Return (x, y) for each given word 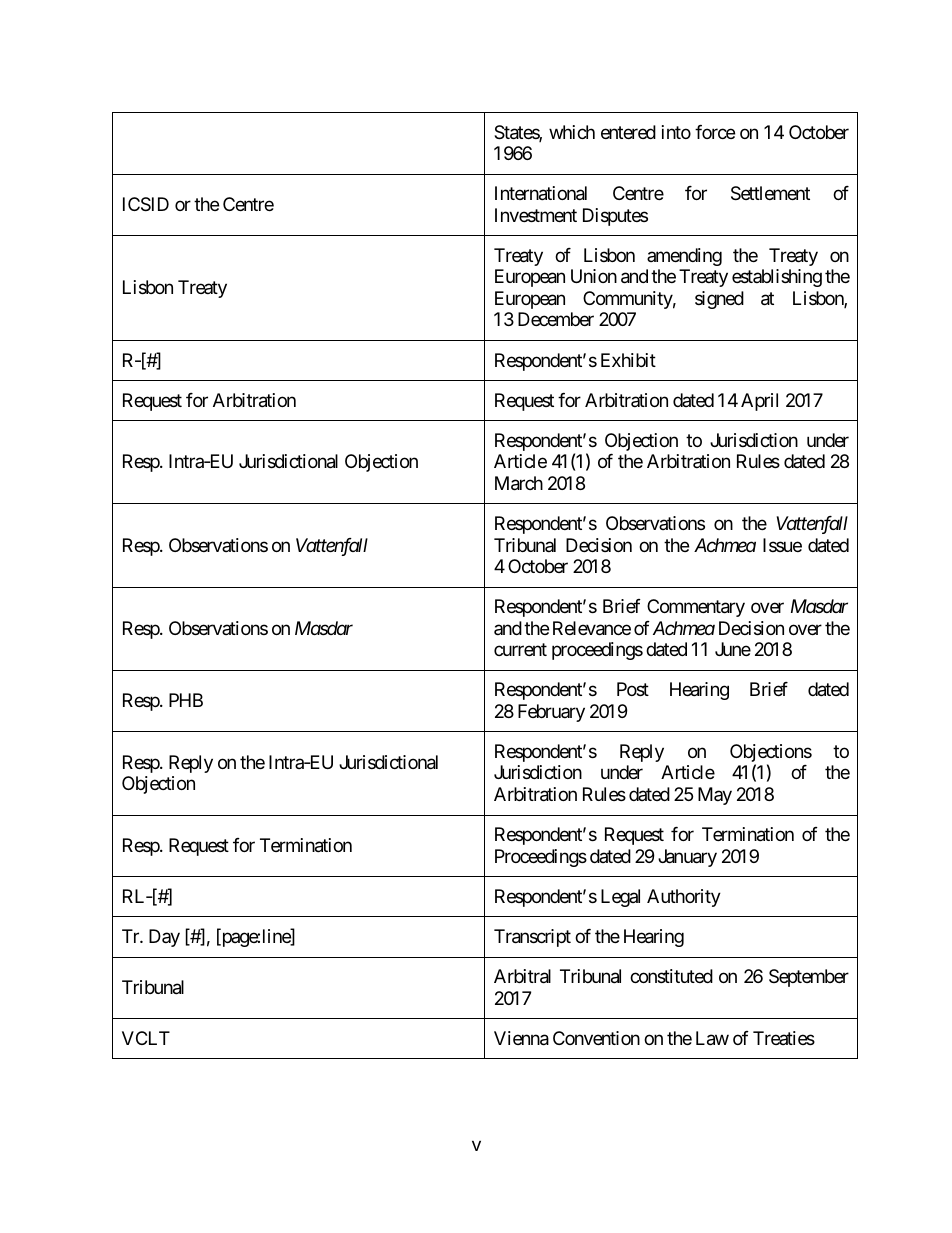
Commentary (696, 608)
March (519, 483)
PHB (186, 700)
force (715, 132)
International (541, 193)
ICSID (146, 204)
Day (164, 938)
